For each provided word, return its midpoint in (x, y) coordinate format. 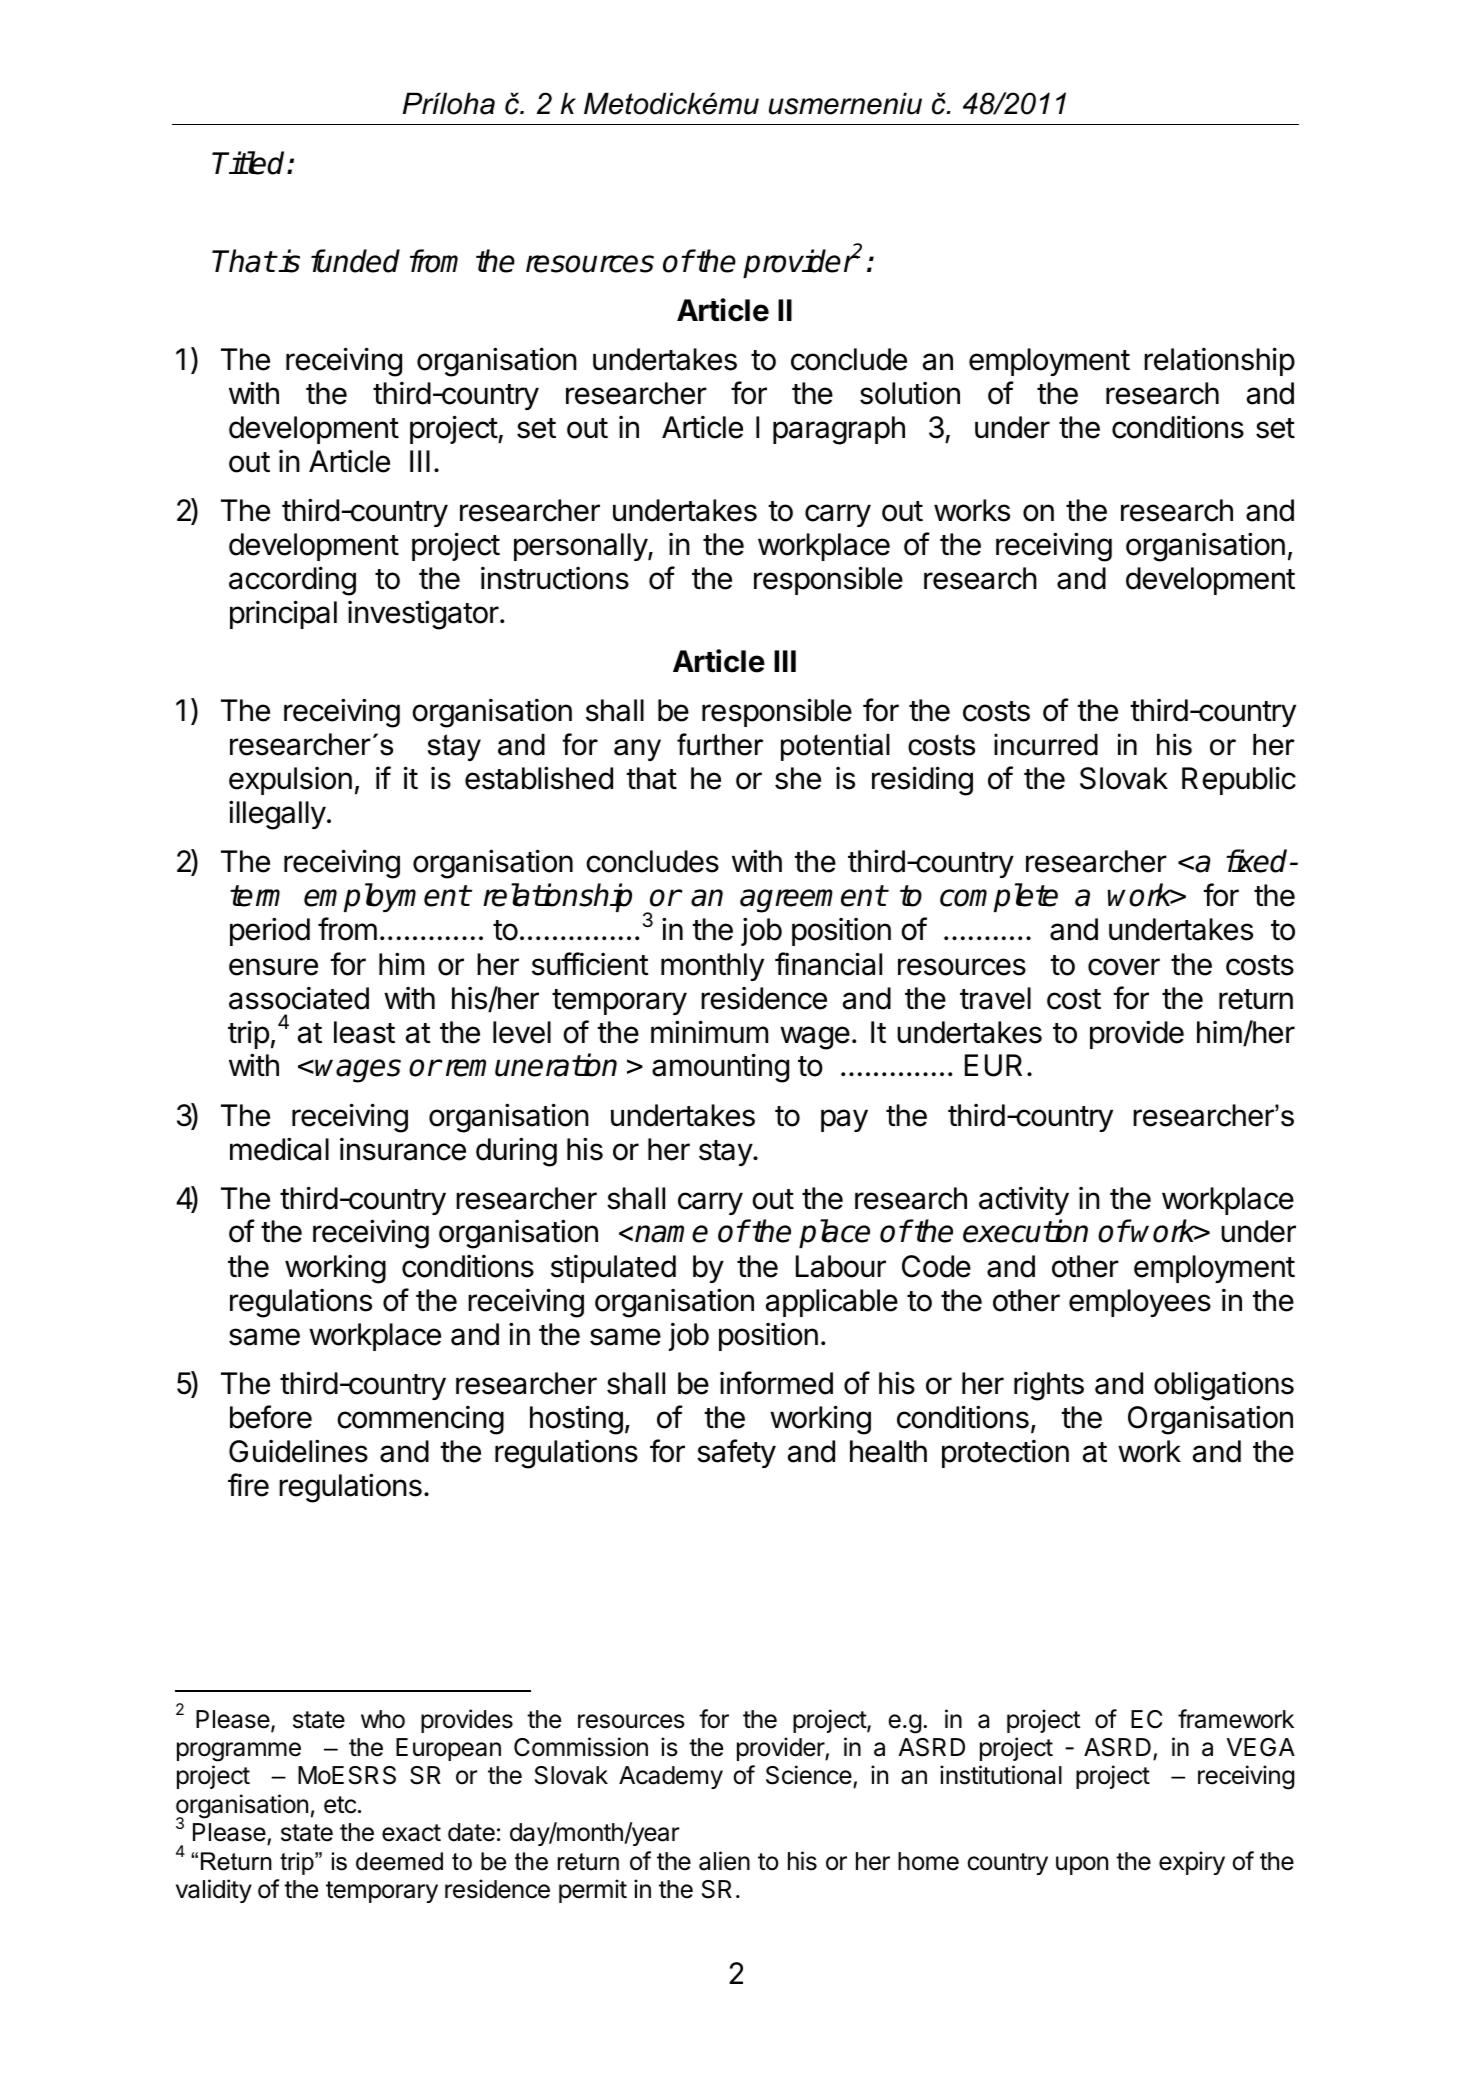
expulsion (290, 781)
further (720, 744)
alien (724, 1861)
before (271, 1417)
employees (1140, 1303)
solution (910, 393)
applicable (832, 1302)
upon (1082, 1865)
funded (355, 261)
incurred (1046, 744)
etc (340, 1805)
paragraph (839, 430)
